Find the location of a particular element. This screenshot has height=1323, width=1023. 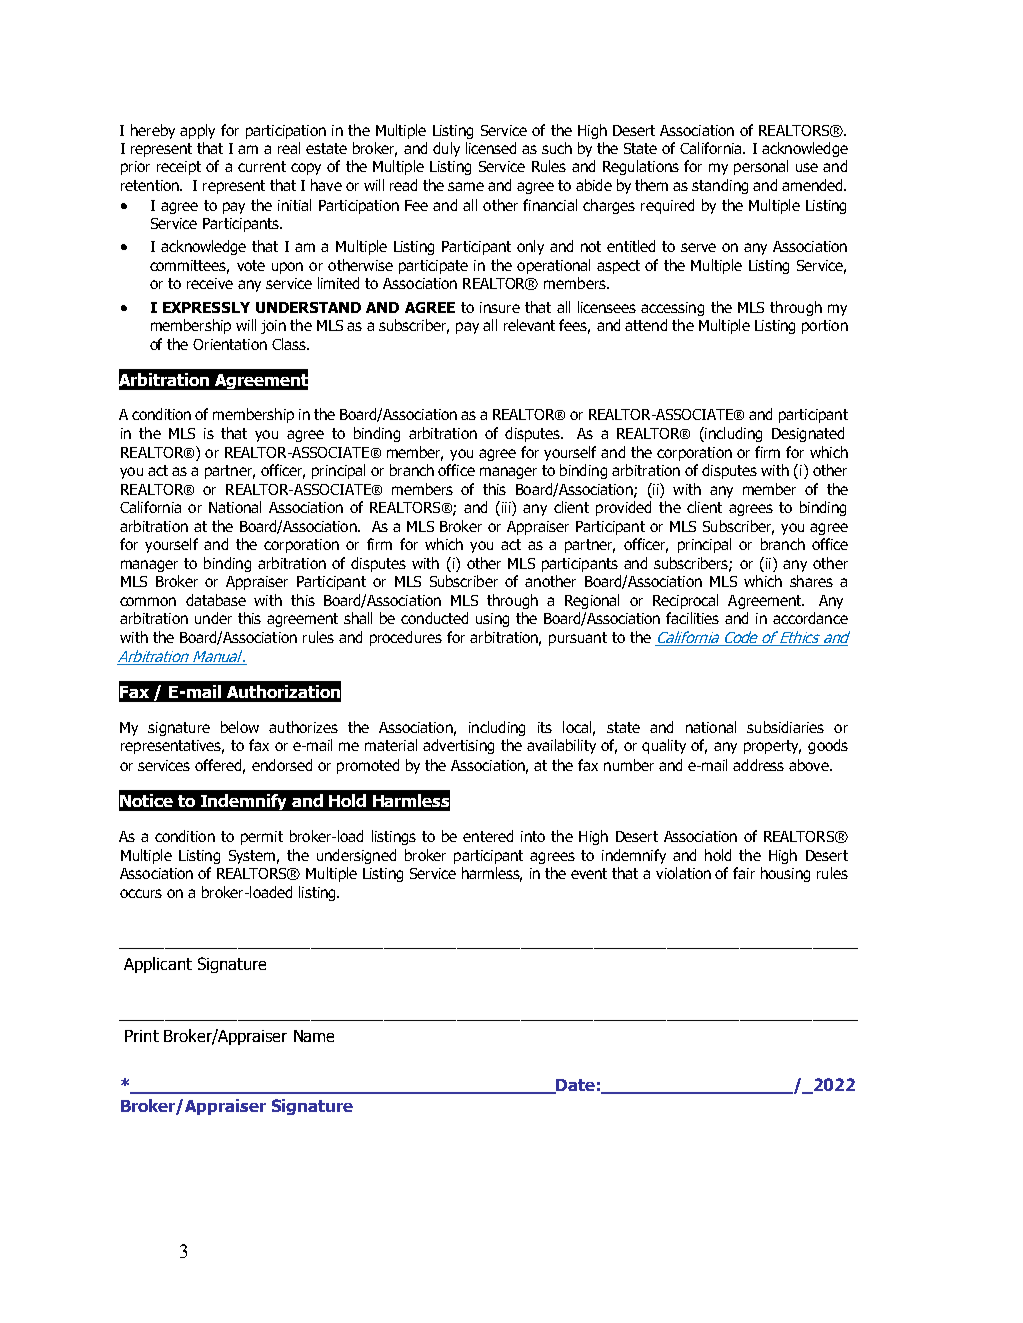

personal is located at coordinates (761, 167).
